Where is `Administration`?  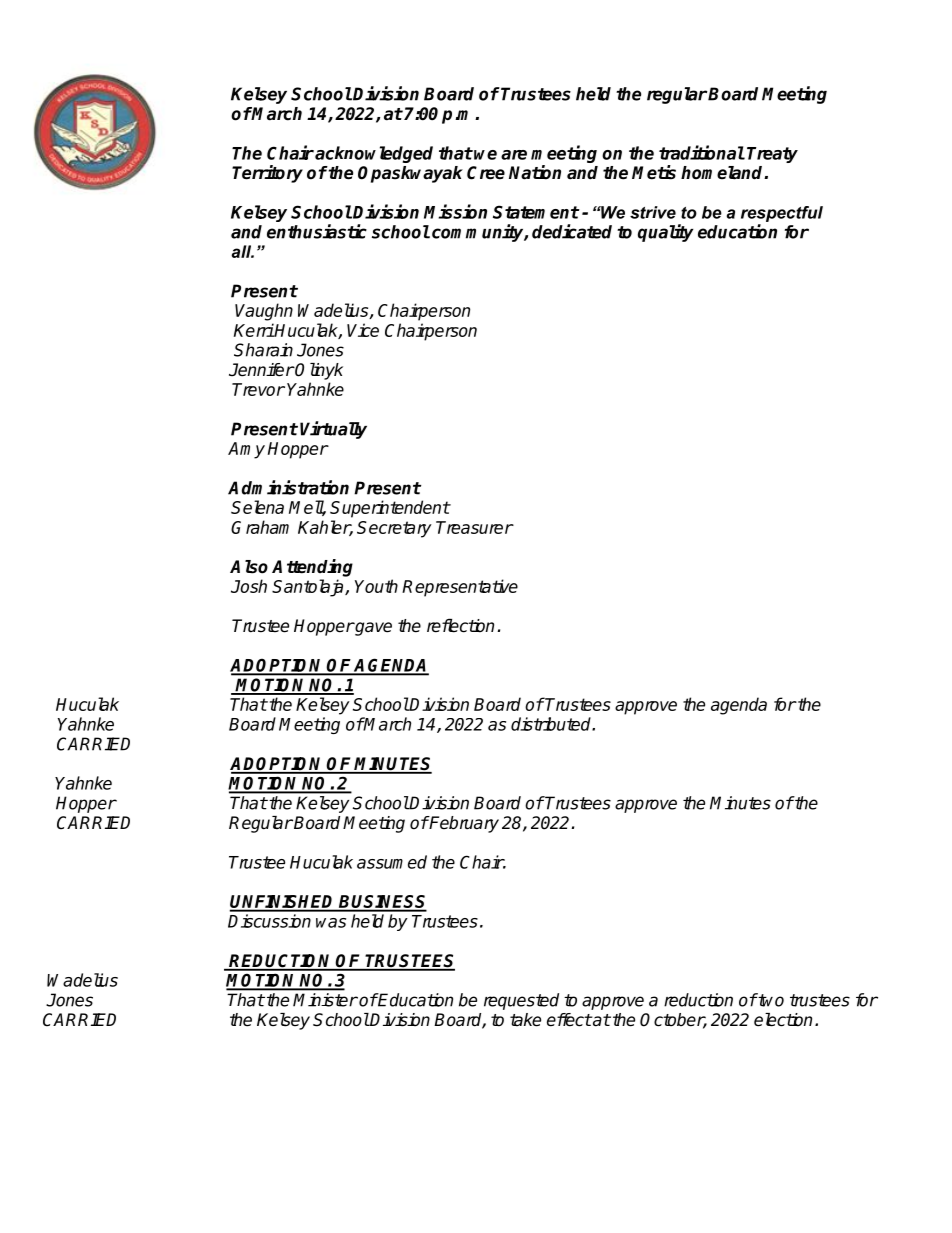 Administration is located at coordinates (288, 487).
